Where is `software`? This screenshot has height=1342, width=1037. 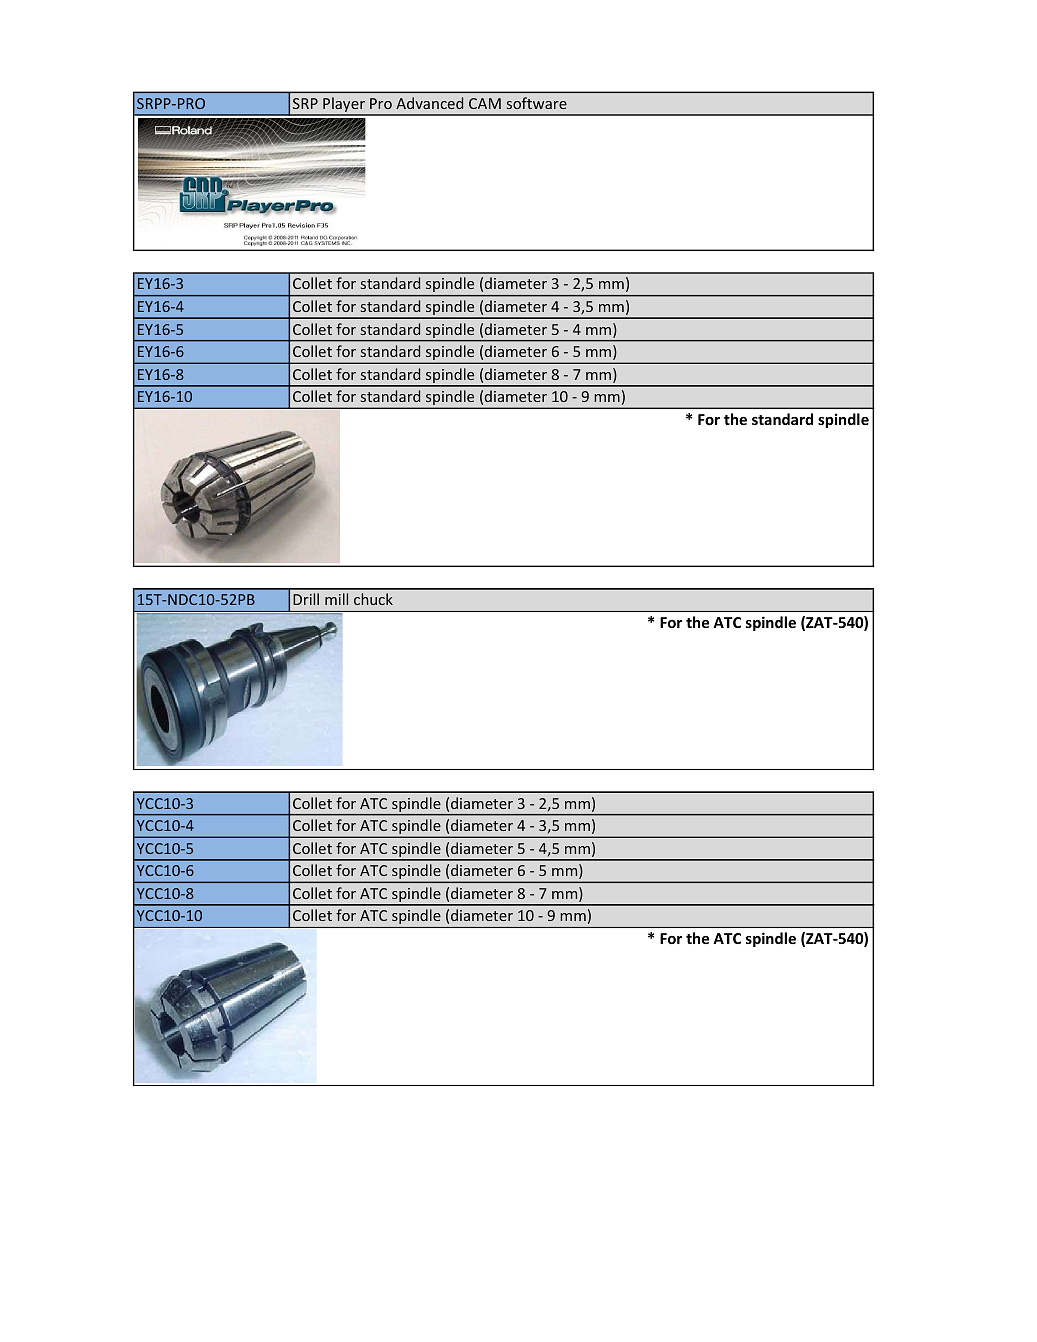
software is located at coordinates (537, 103).
